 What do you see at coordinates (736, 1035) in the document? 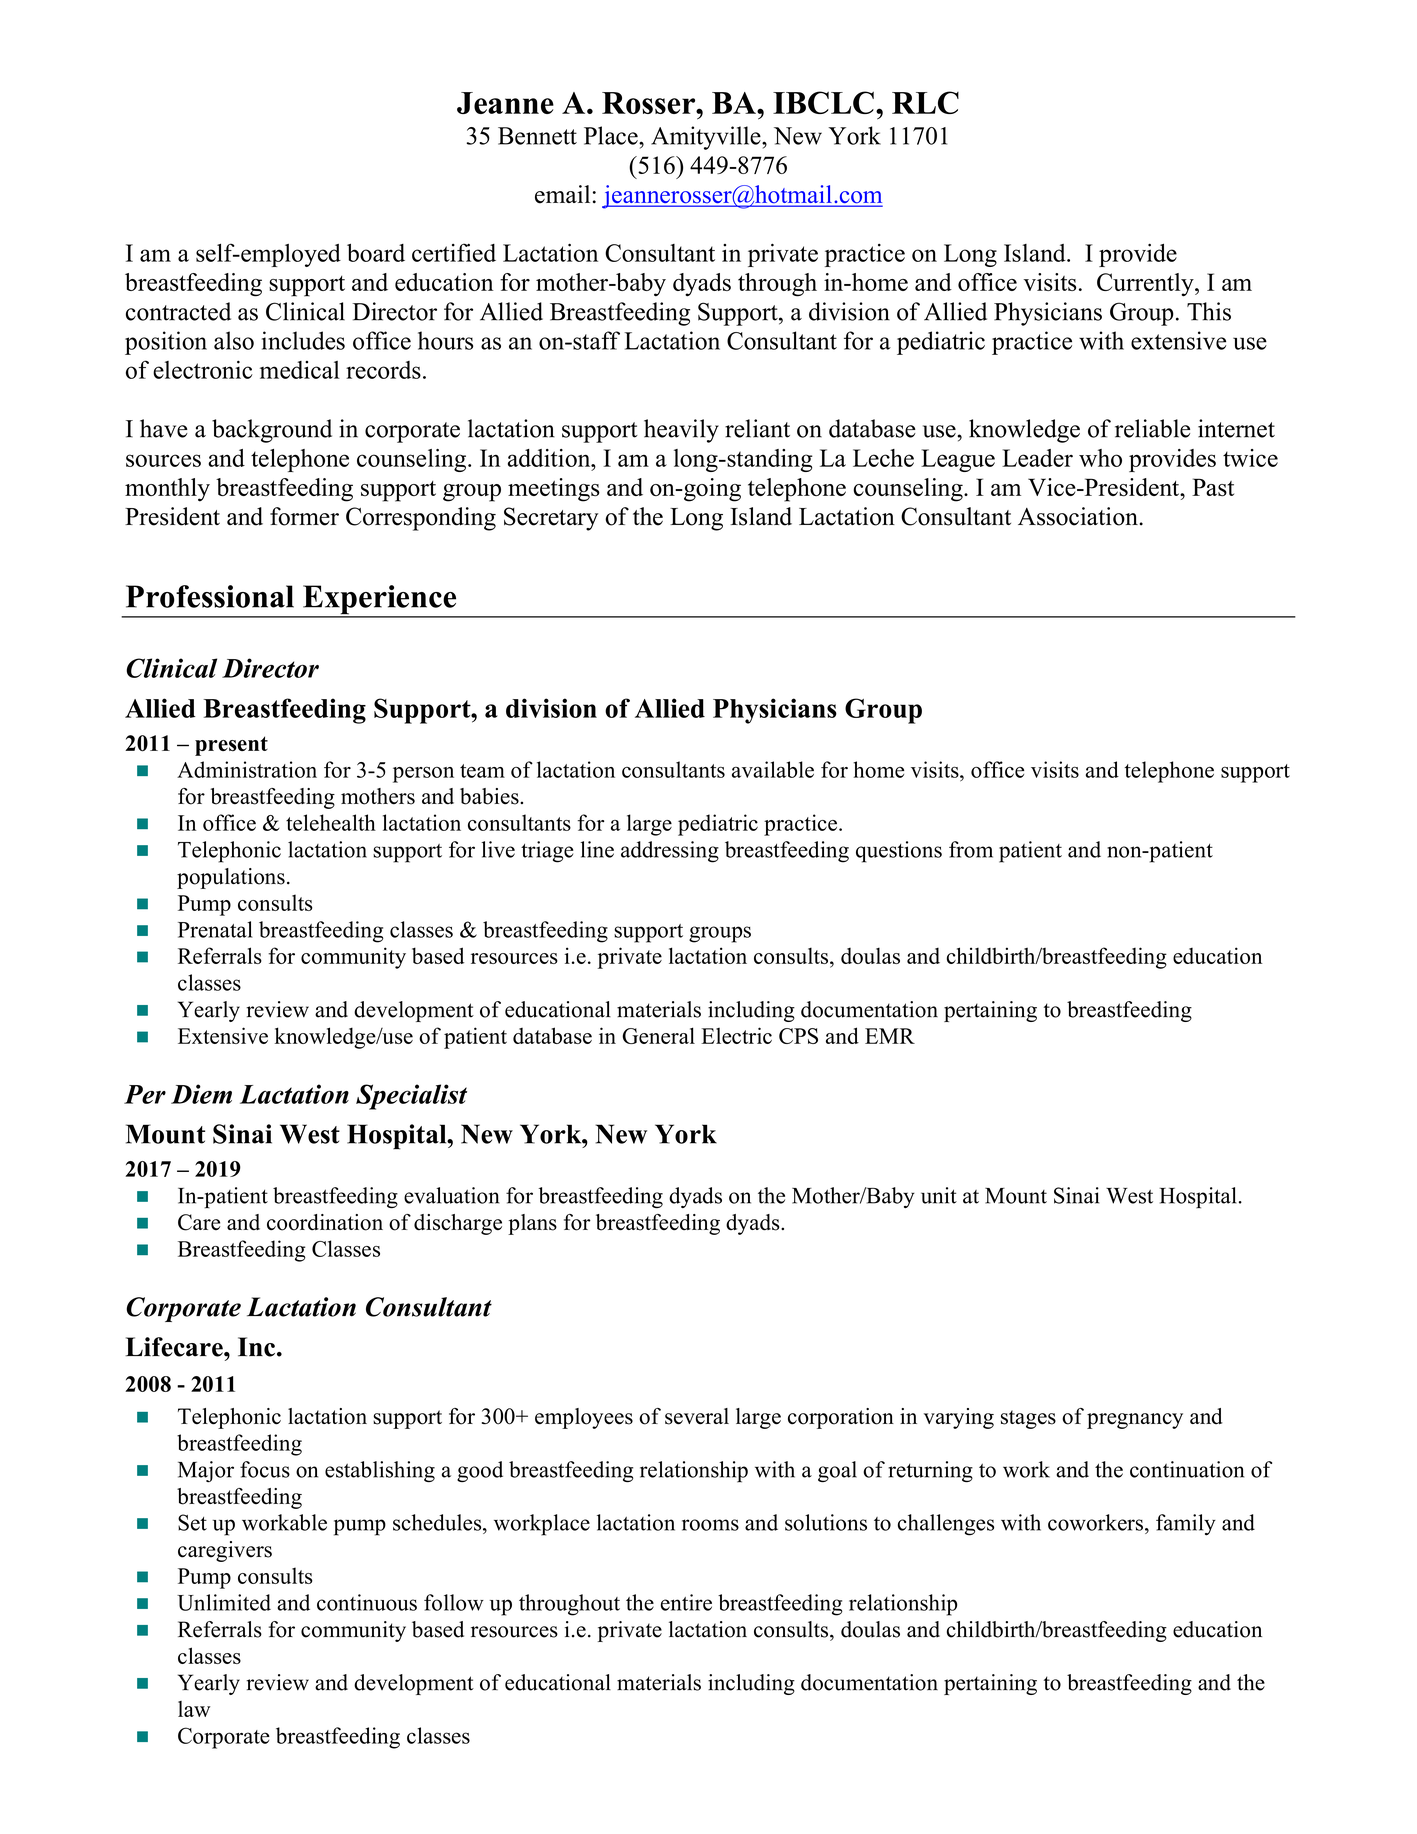
I see `Electric` at bounding box center [736, 1035].
